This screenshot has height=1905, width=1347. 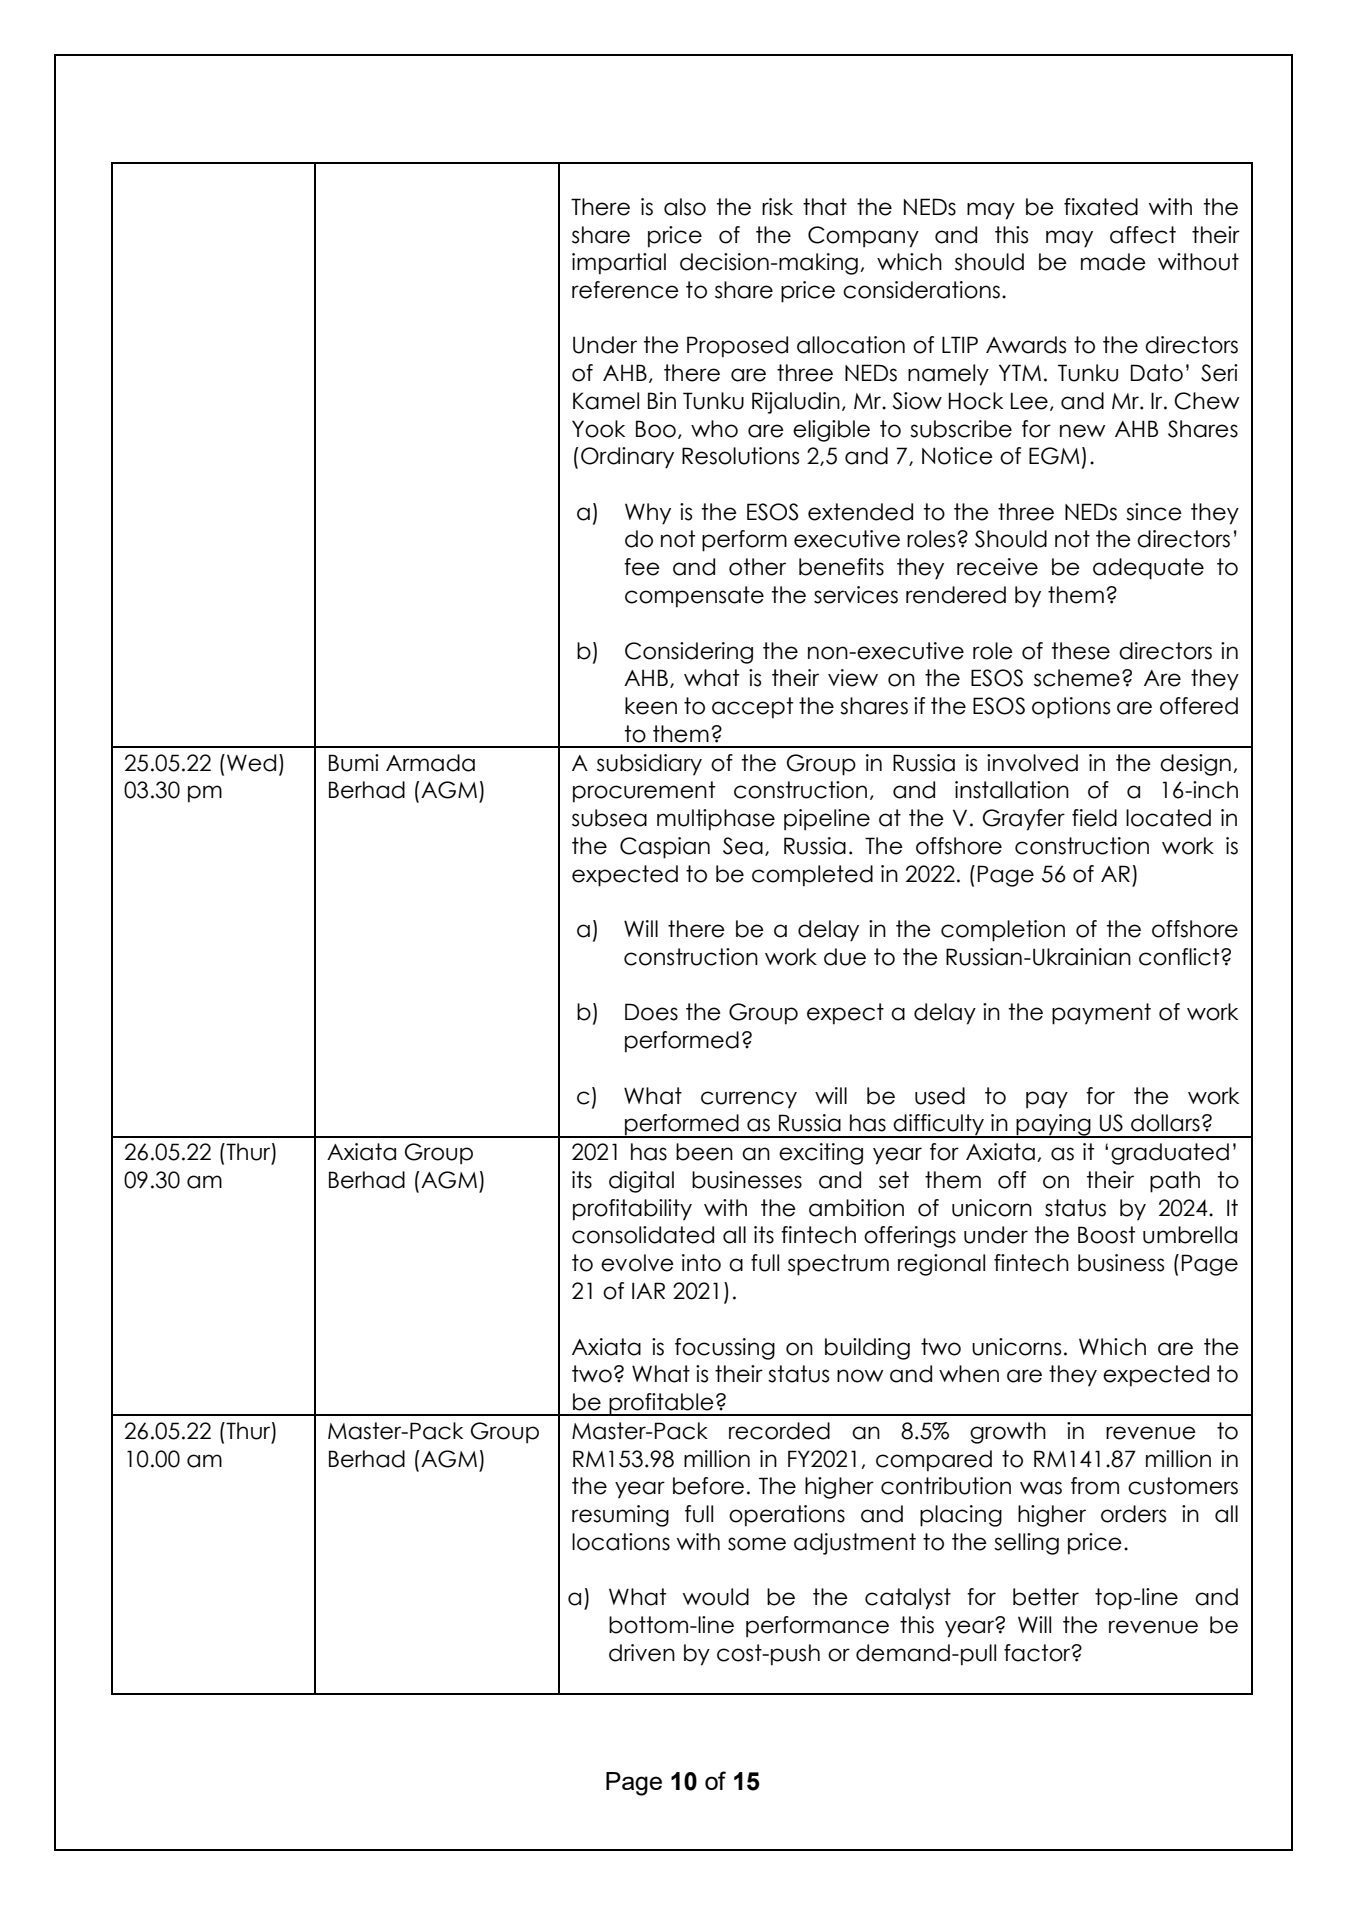 I want to click on profitability, so click(x=632, y=1210).
